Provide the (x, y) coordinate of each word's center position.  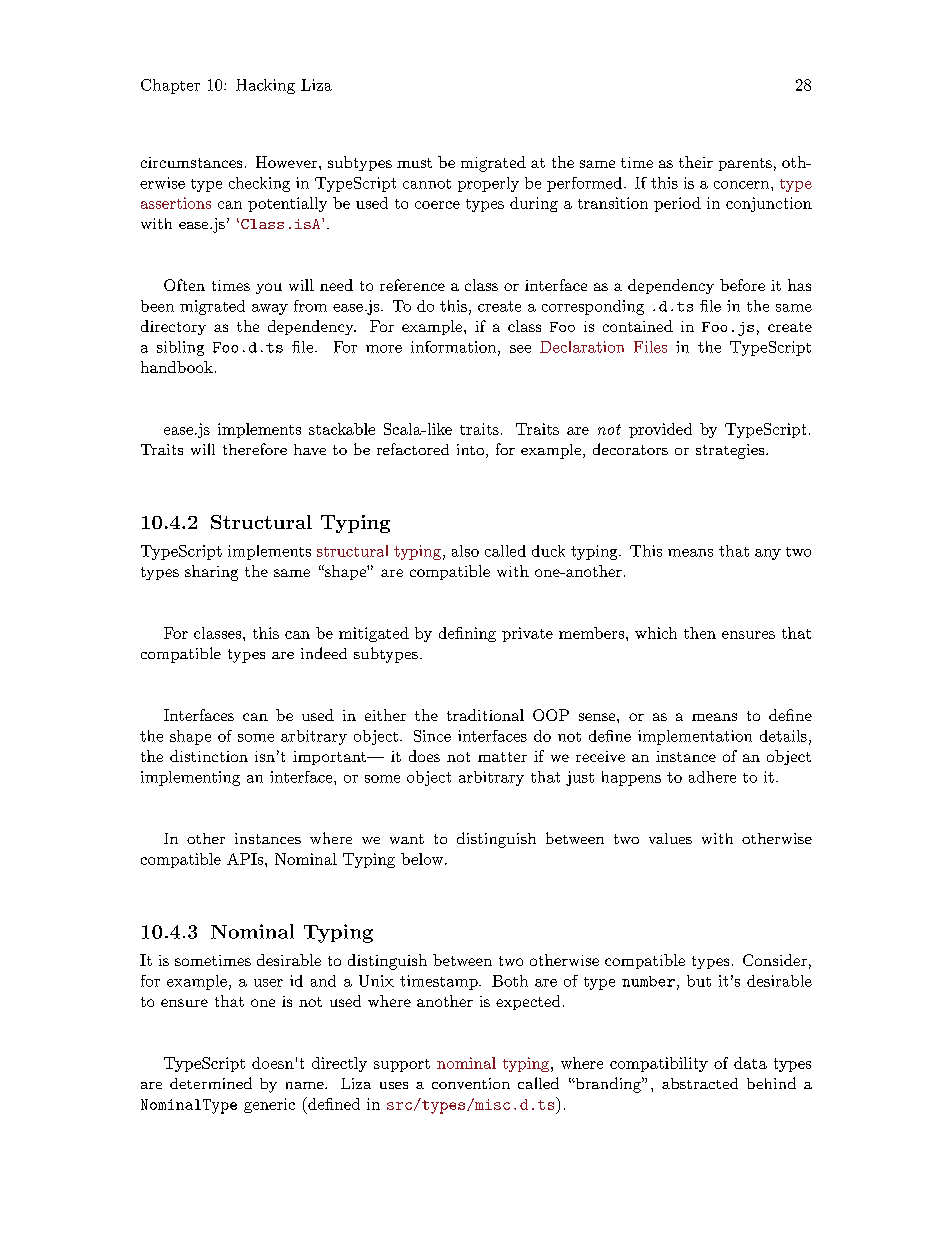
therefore (255, 449)
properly (488, 184)
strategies (730, 451)
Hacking (265, 86)
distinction (209, 756)
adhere (712, 777)
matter (502, 757)
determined (211, 1083)
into (470, 449)
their (696, 162)
